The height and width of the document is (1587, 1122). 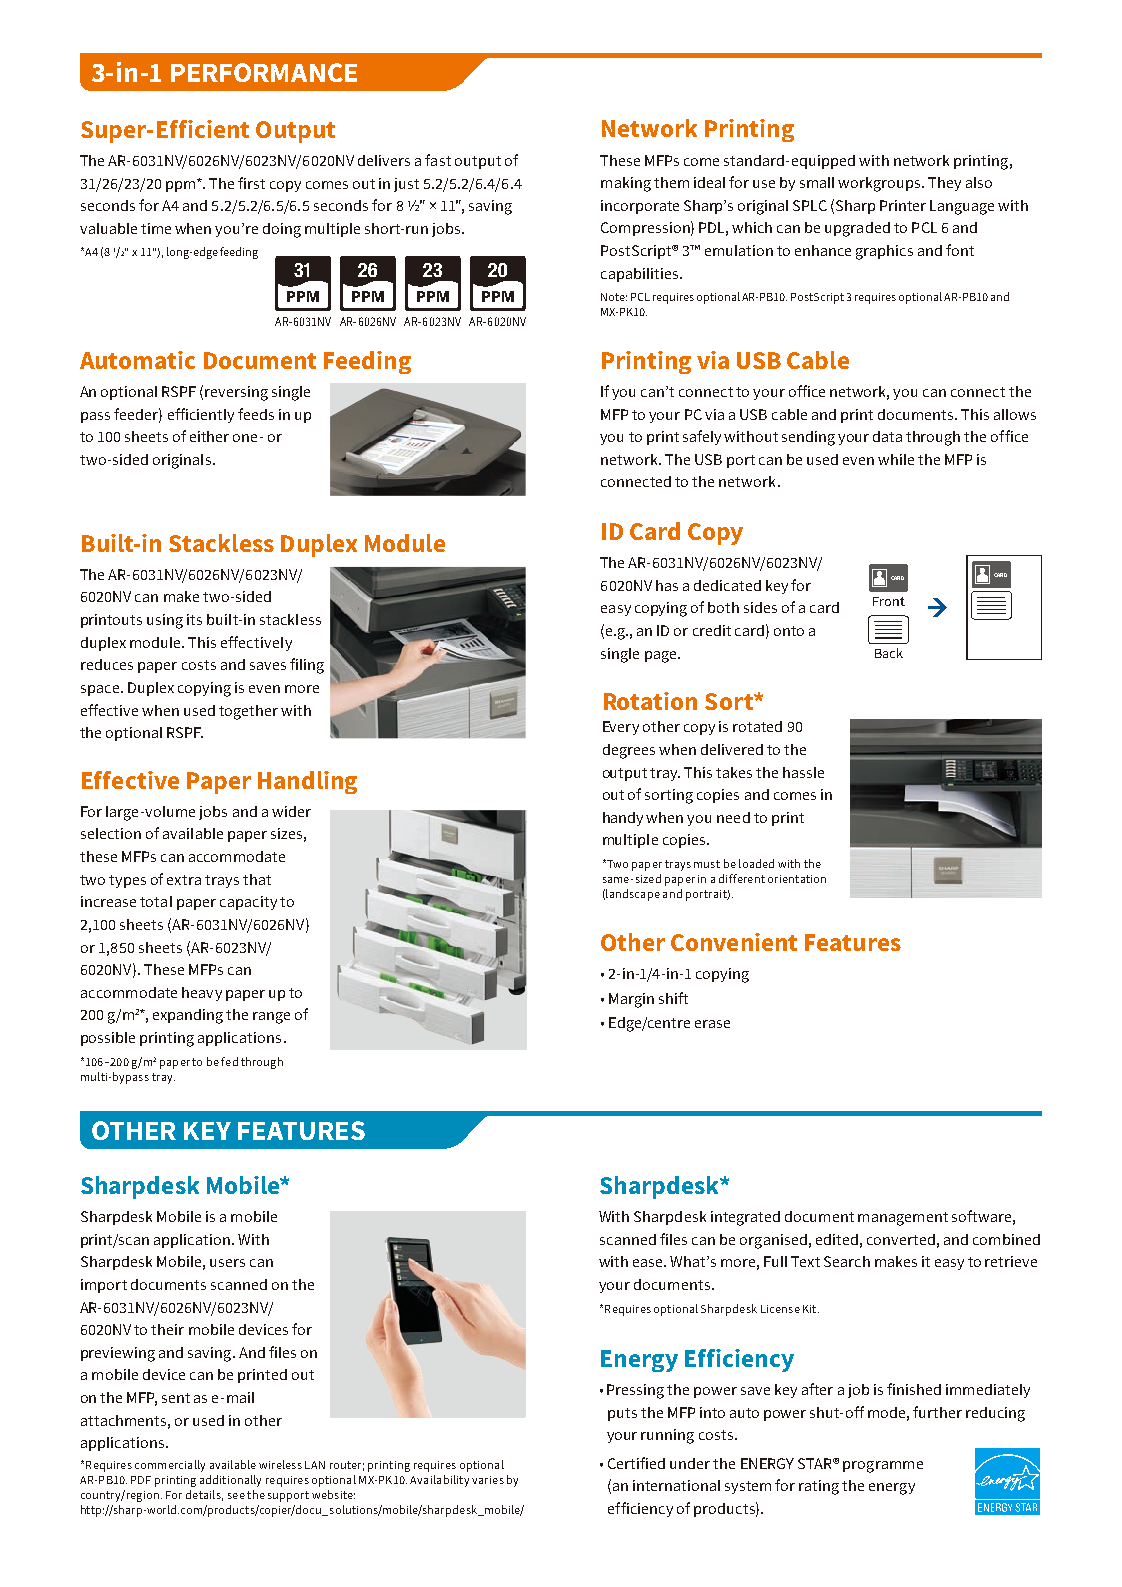 I want to click on Margin, so click(x=631, y=1000).
